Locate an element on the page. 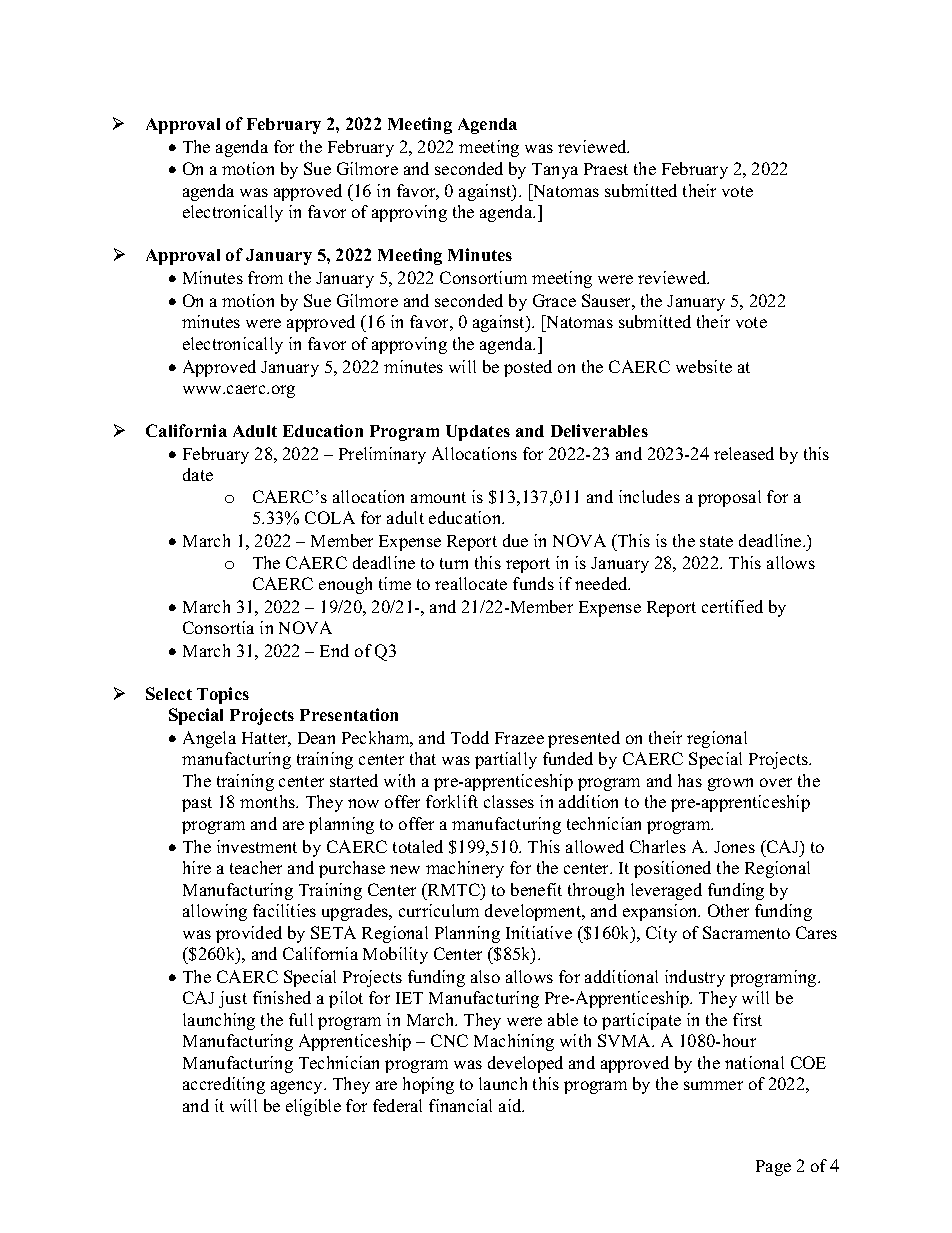 Image resolution: width=952 pixels, height=1233 pixels. aid is located at coordinates (511, 1105).
